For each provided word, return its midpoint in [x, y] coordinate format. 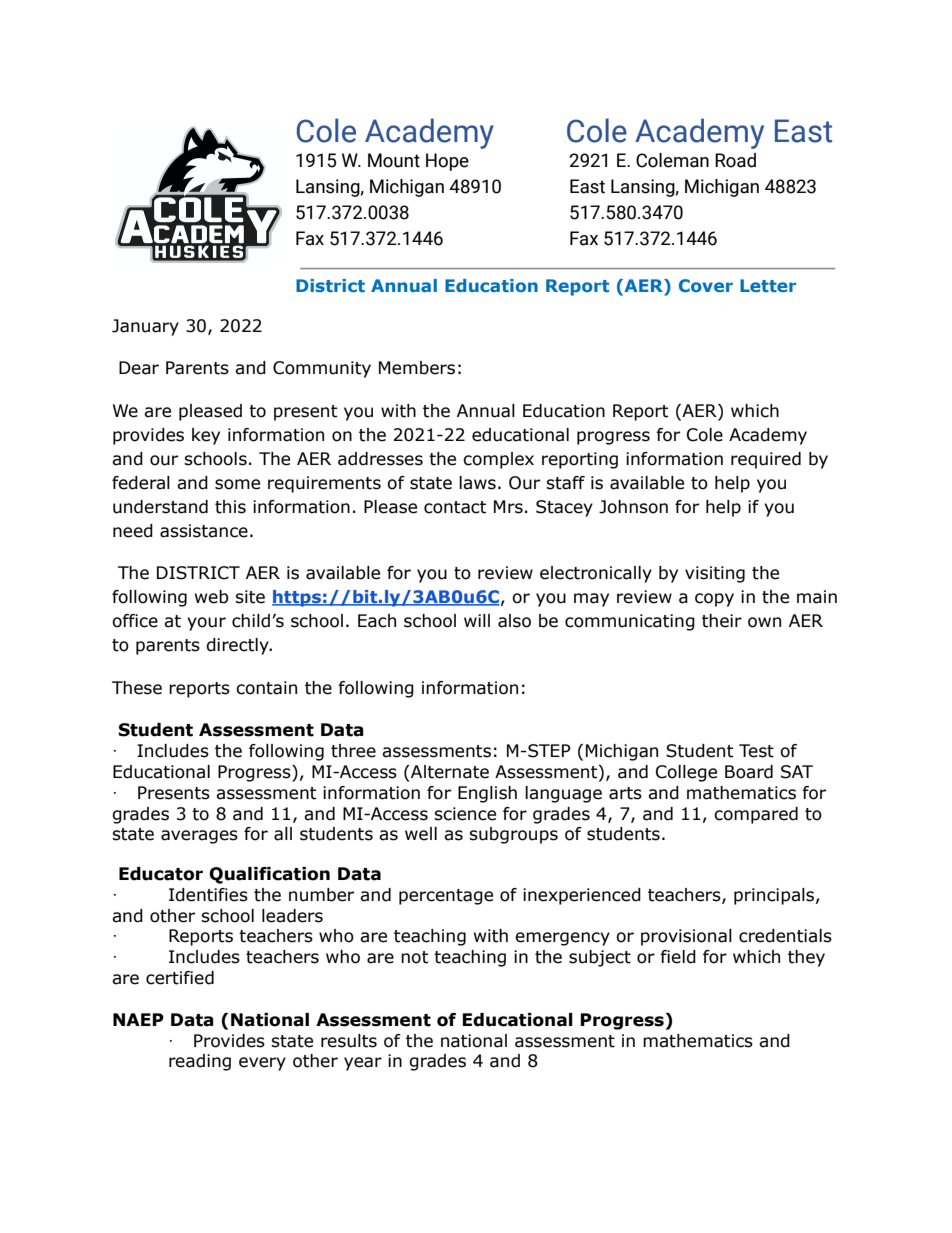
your [206, 624]
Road [735, 160]
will [477, 620]
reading [200, 1062]
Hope [447, 162]
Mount [394, 160]
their [722, 621]
